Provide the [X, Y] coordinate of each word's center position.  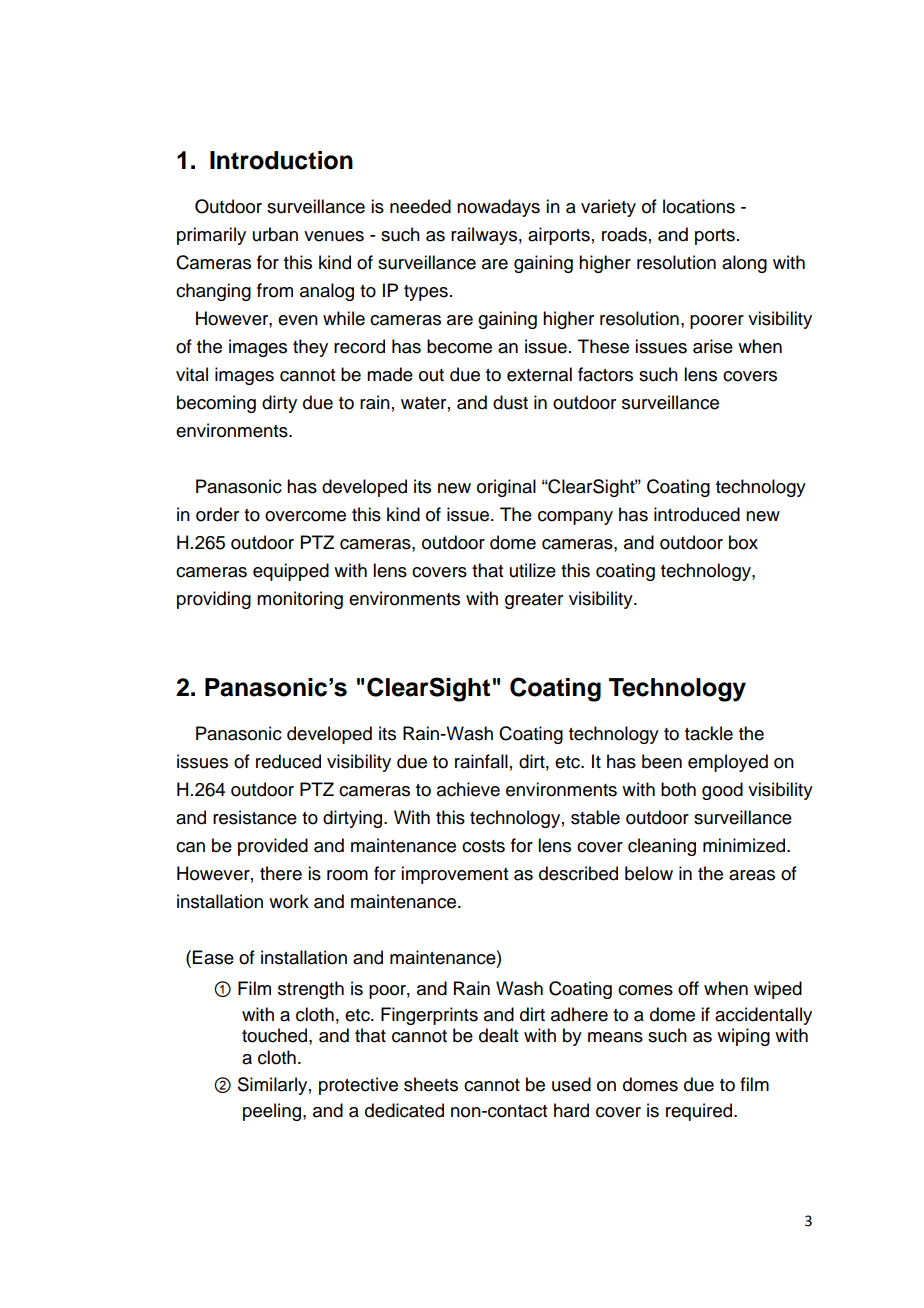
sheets [431, 1084]
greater [534, 601]
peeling [272, 1112]
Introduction [281, 160]
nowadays [498, 208]
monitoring [300, 600]
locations [699, 206]
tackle [709, 733]
